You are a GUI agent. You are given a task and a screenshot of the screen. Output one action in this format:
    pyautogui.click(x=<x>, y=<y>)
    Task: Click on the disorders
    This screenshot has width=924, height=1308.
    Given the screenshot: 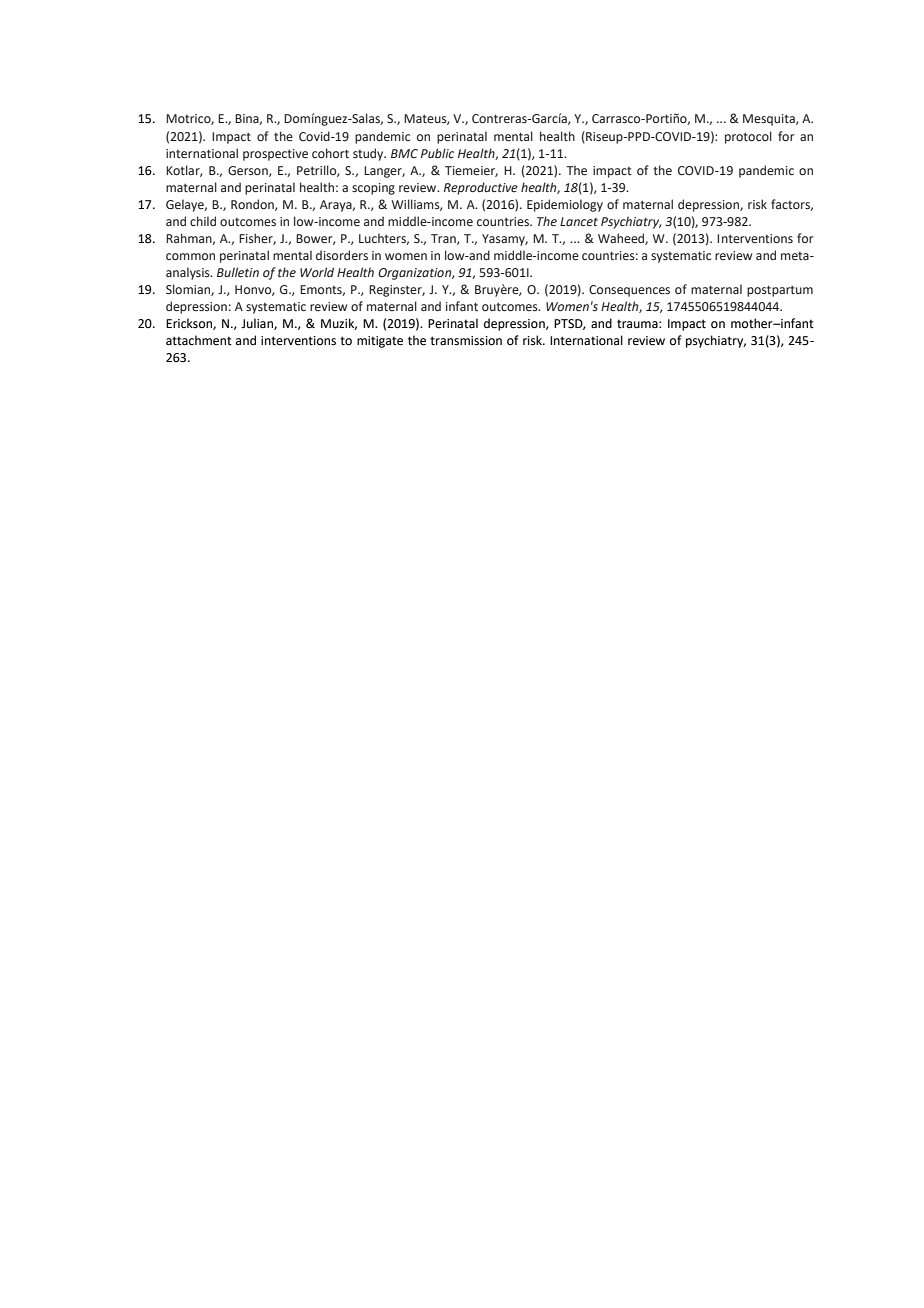 What is the action you would take?
    pyautogui.click(x=342, y=255)
